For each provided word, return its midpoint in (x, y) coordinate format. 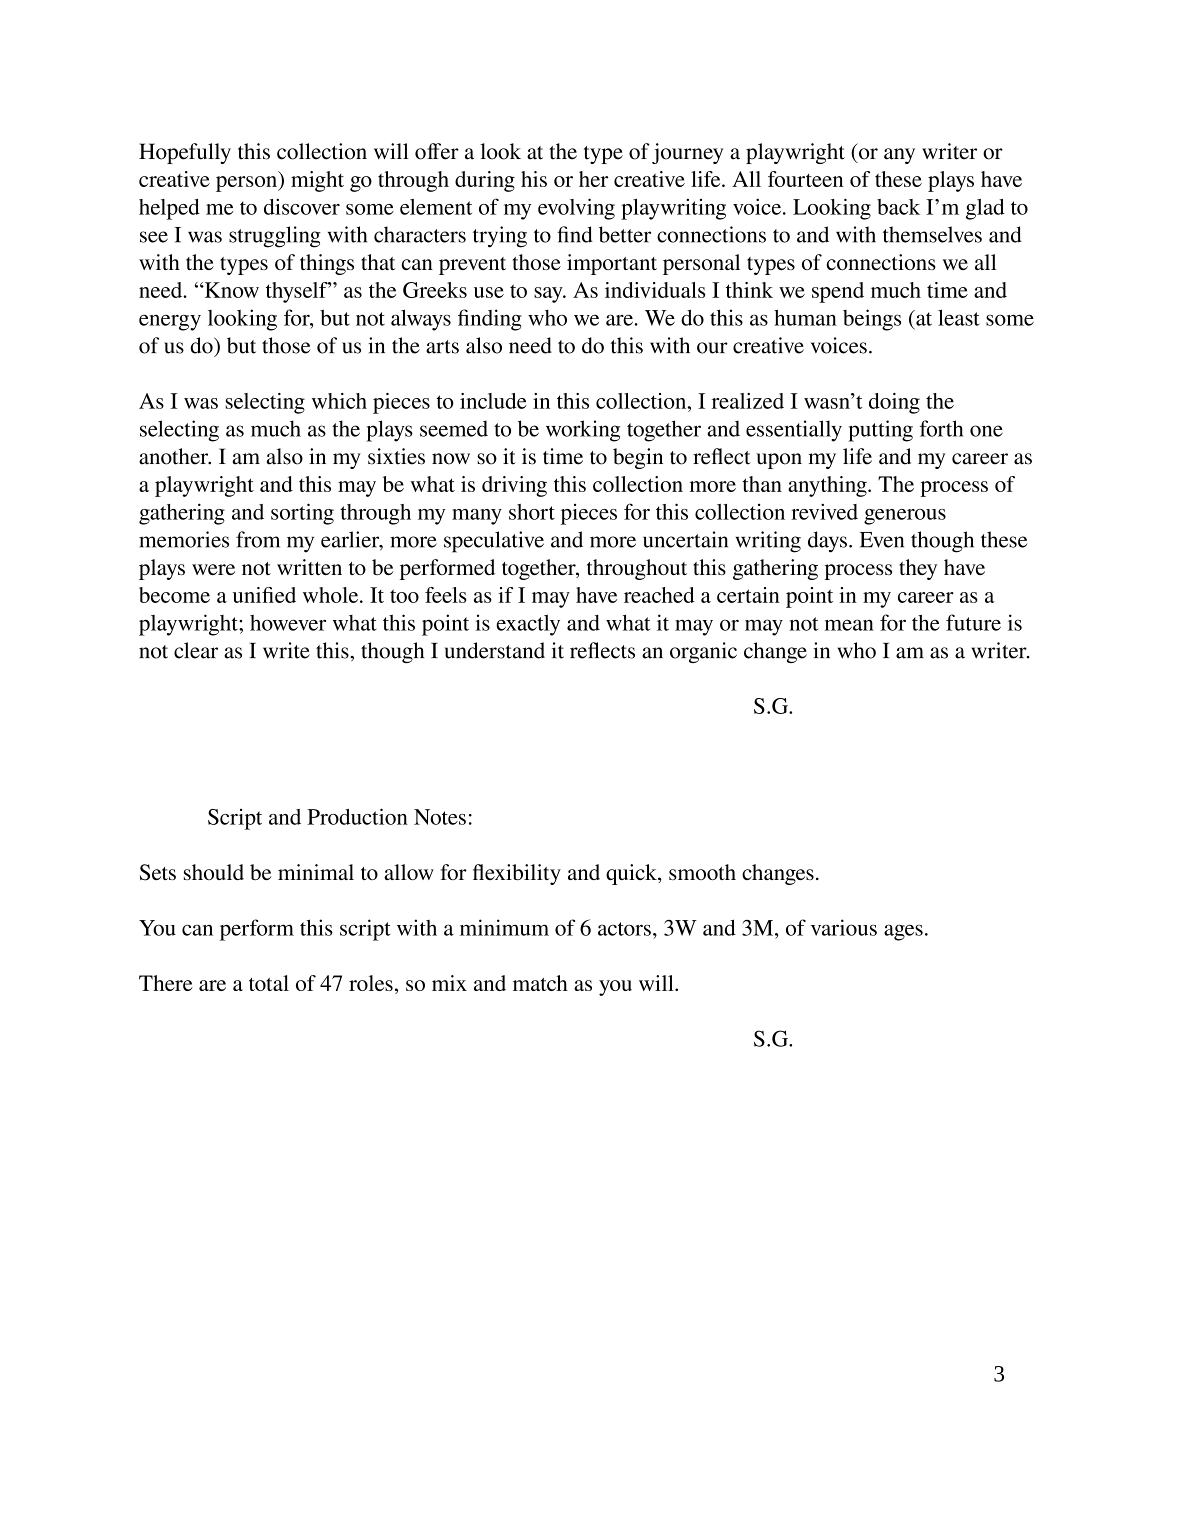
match (540, 983)
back (898, 207)
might (317, 181)
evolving (576, 209)
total (269, 983)
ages (903, 932)
